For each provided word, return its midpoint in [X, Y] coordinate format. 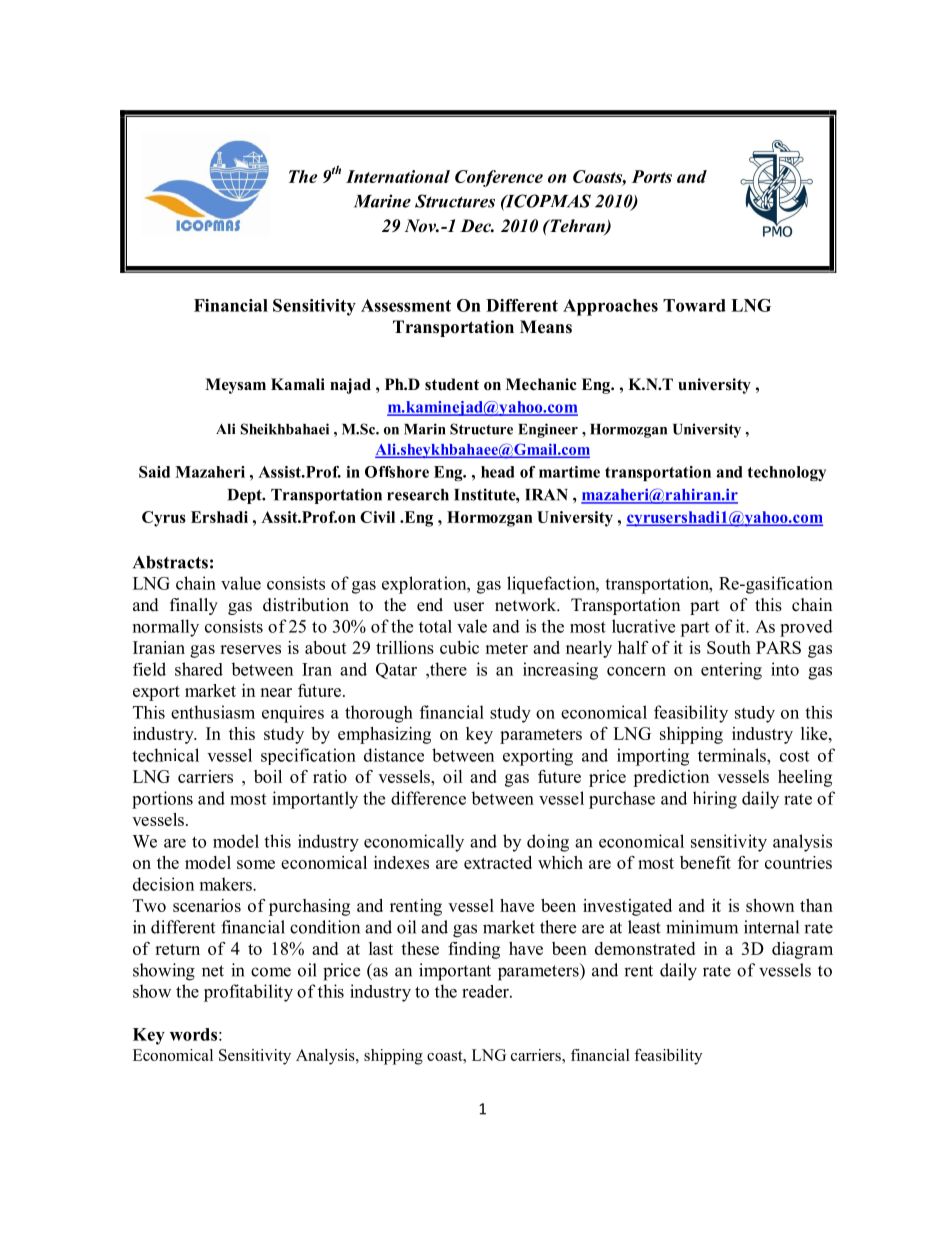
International [398, 176]
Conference [499, 178]
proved [806, 628]
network [527, 605]
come [271, 972]
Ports [652, 176]
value [241, 583]
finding [474, 950]
